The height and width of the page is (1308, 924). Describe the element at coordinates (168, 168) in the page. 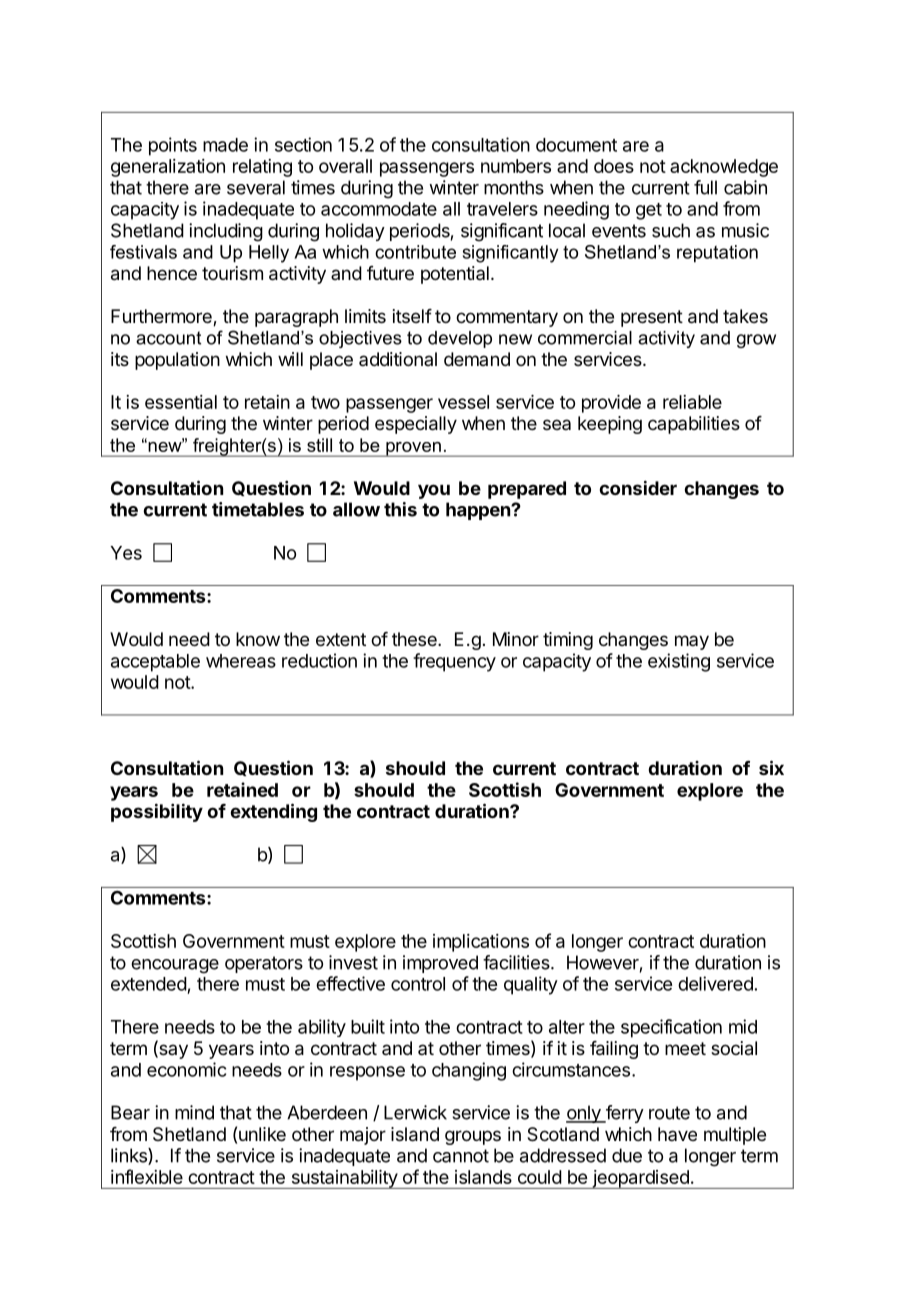

I see `generalization` at that location.
